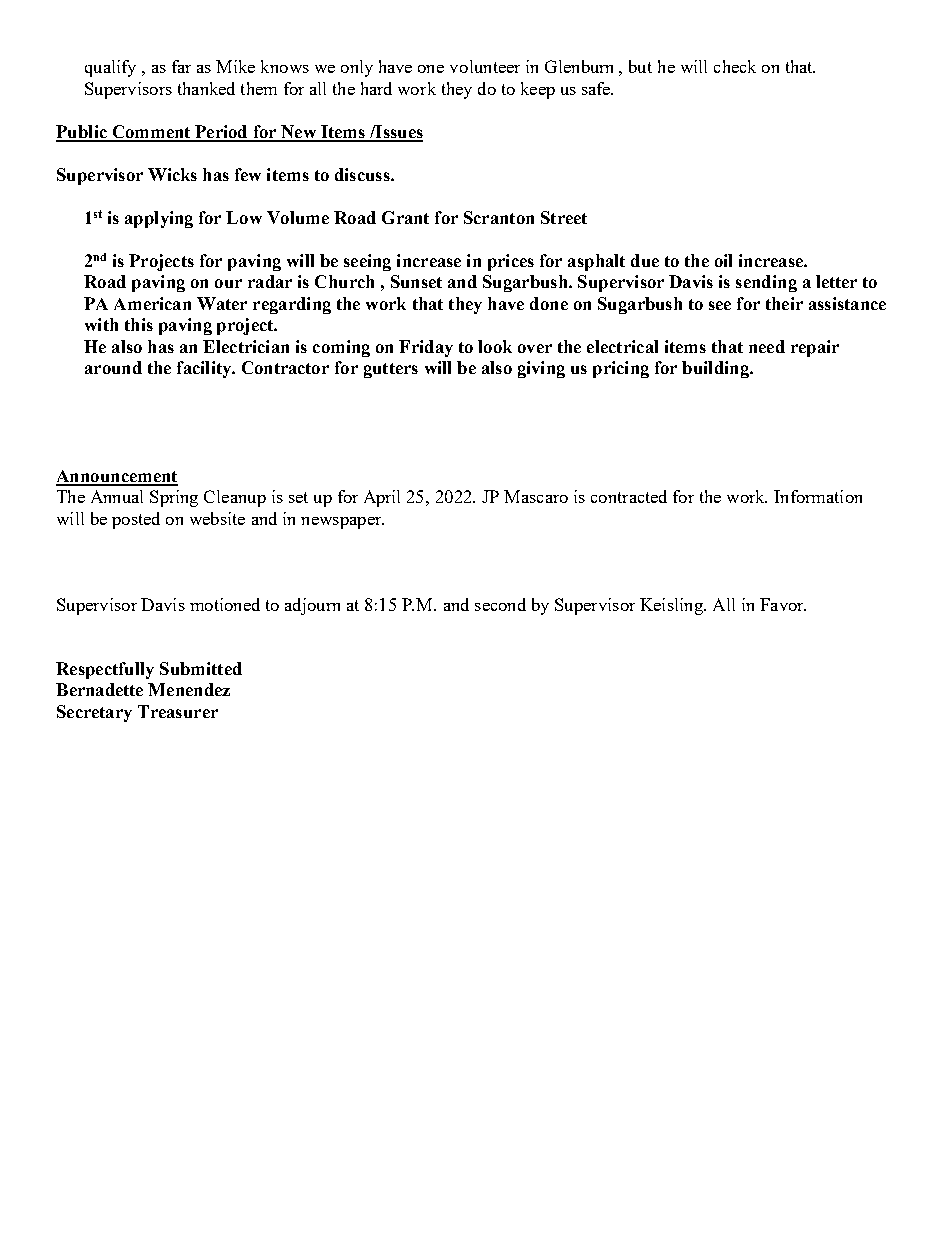 This image has height=1233, width=952. Describe the element at coordinates (159, 219) in the image. I see `applying` at that location.
